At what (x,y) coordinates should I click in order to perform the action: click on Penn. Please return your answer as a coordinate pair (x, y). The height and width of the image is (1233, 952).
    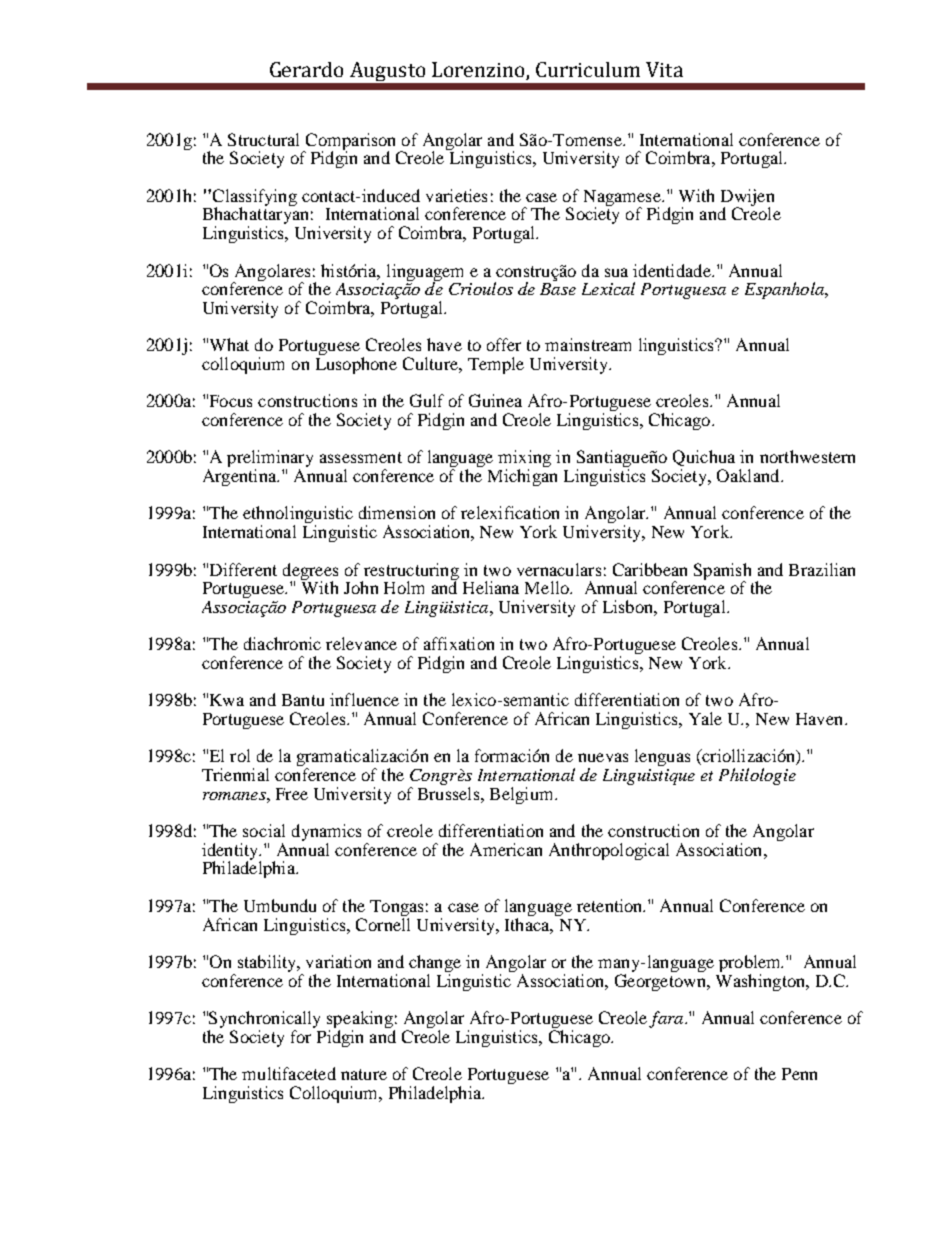
    Looking at the image, I should click on (799, 1074).
